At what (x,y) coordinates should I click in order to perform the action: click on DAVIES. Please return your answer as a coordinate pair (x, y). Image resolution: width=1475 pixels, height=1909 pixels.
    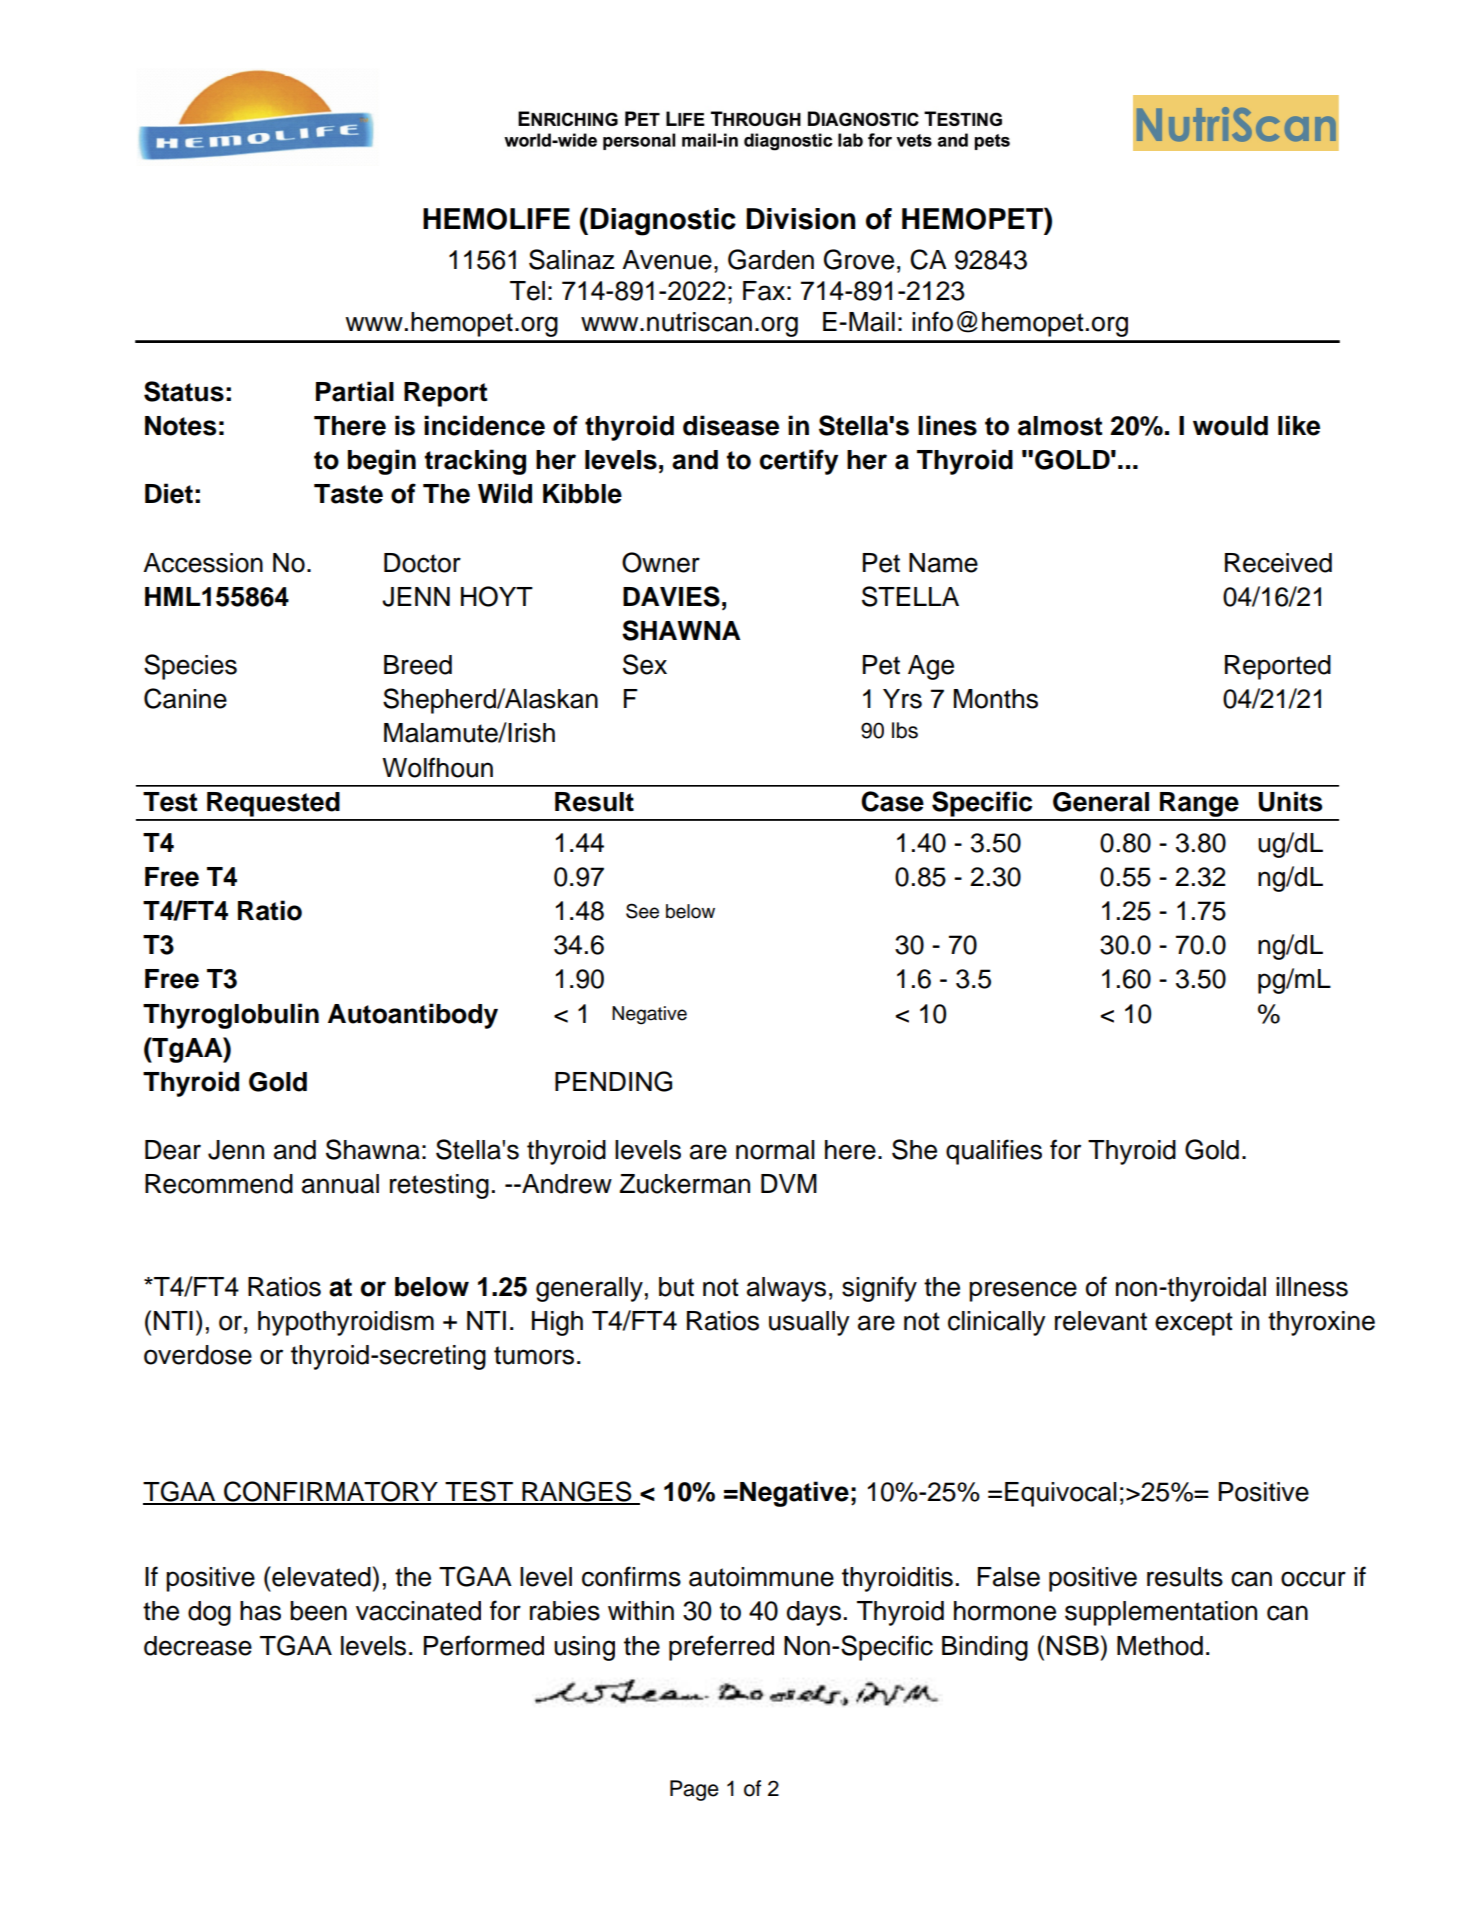
    Looking at the image, I should click on (671, 596).
